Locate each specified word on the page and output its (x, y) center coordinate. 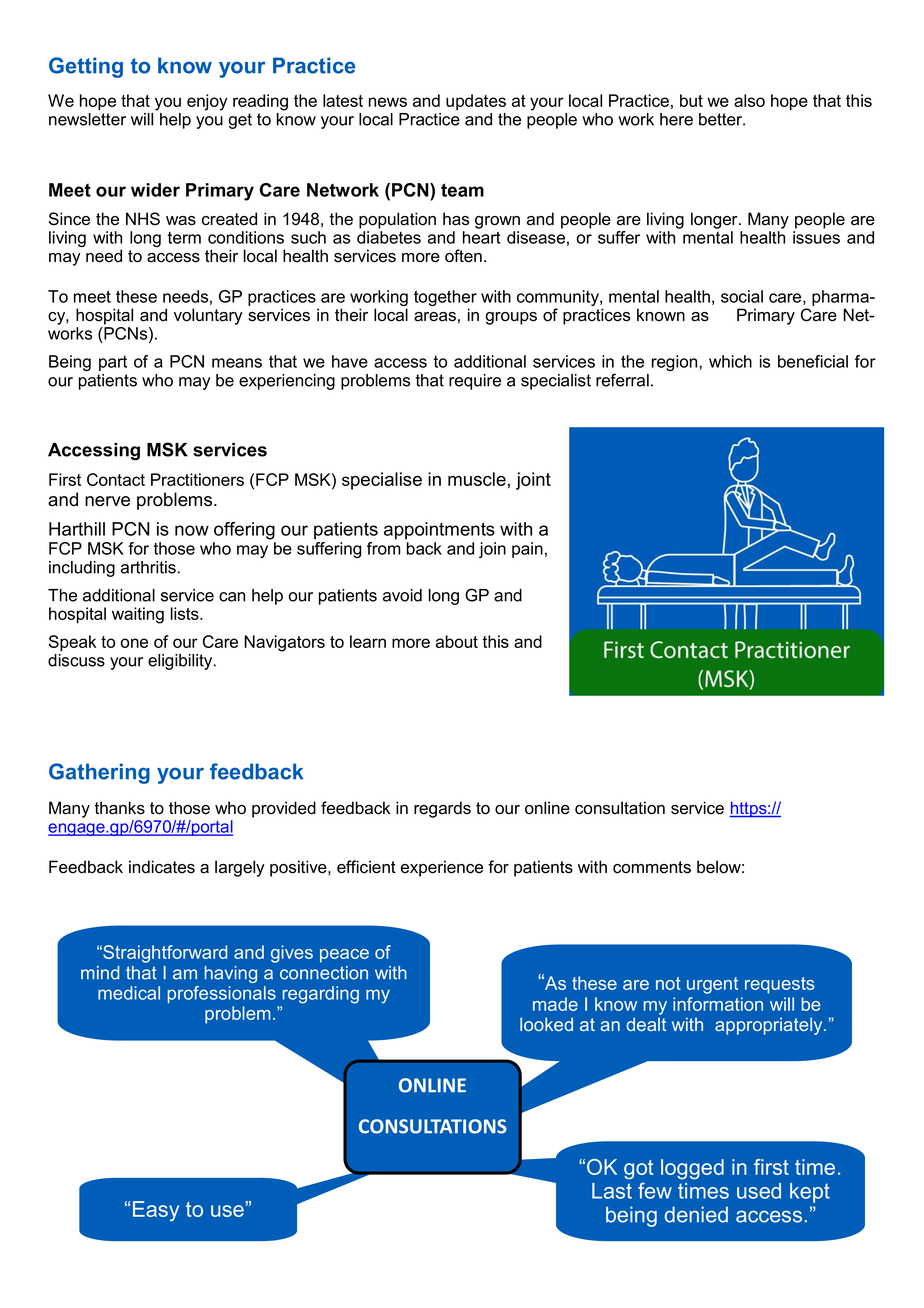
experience (442, 868)
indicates (162, 867)
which (730, 361)
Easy (156, 1211)
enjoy (207, 102)
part (113, 363)
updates (476, 102)
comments (652, 867)
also (749, 100)
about (457, 641)
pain (527, 550)
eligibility (181, 662)
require (475, 382)
